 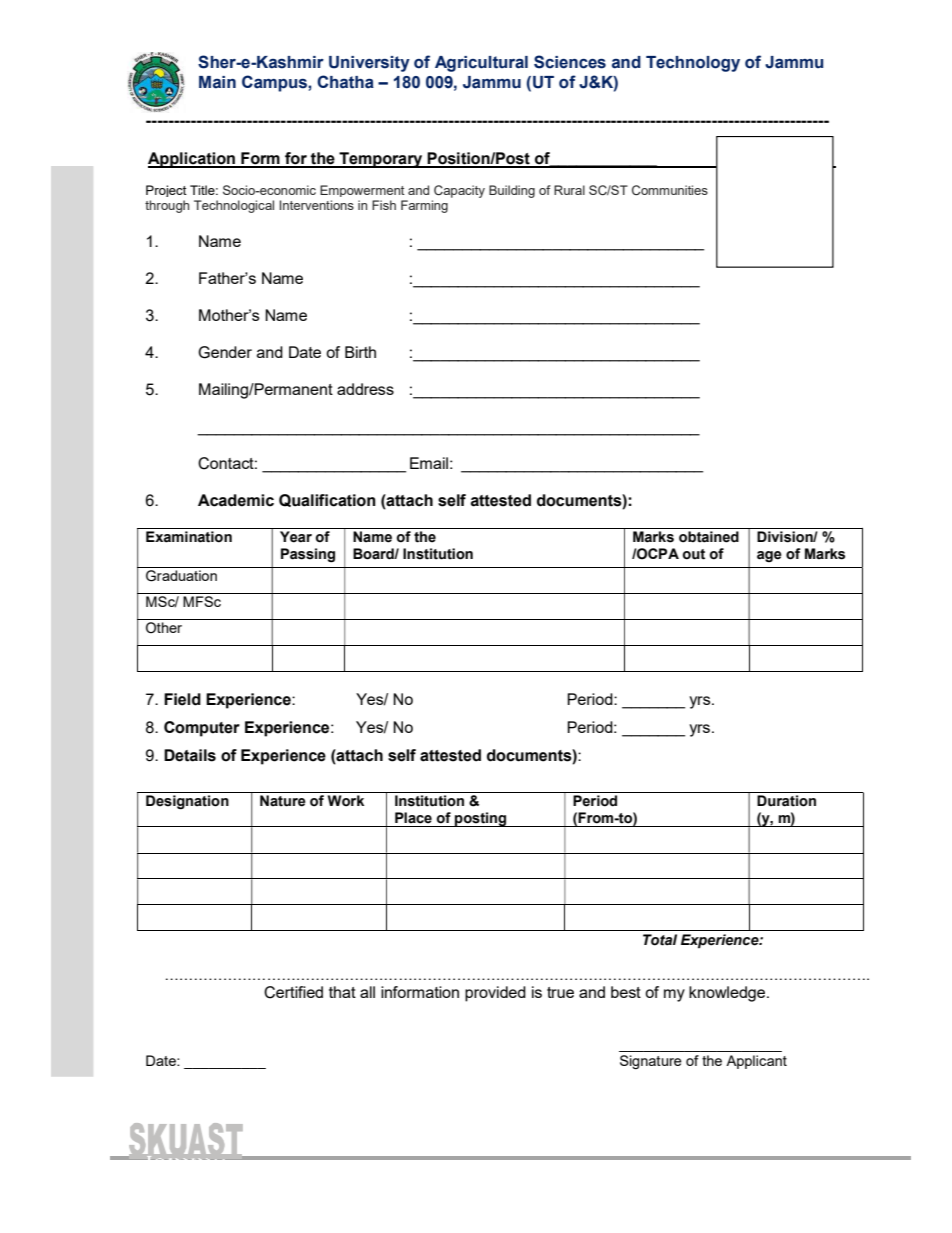 What do you see at coordinates (786, 801) in the image?
I see `Duration` at bounding box center [786, 801].
